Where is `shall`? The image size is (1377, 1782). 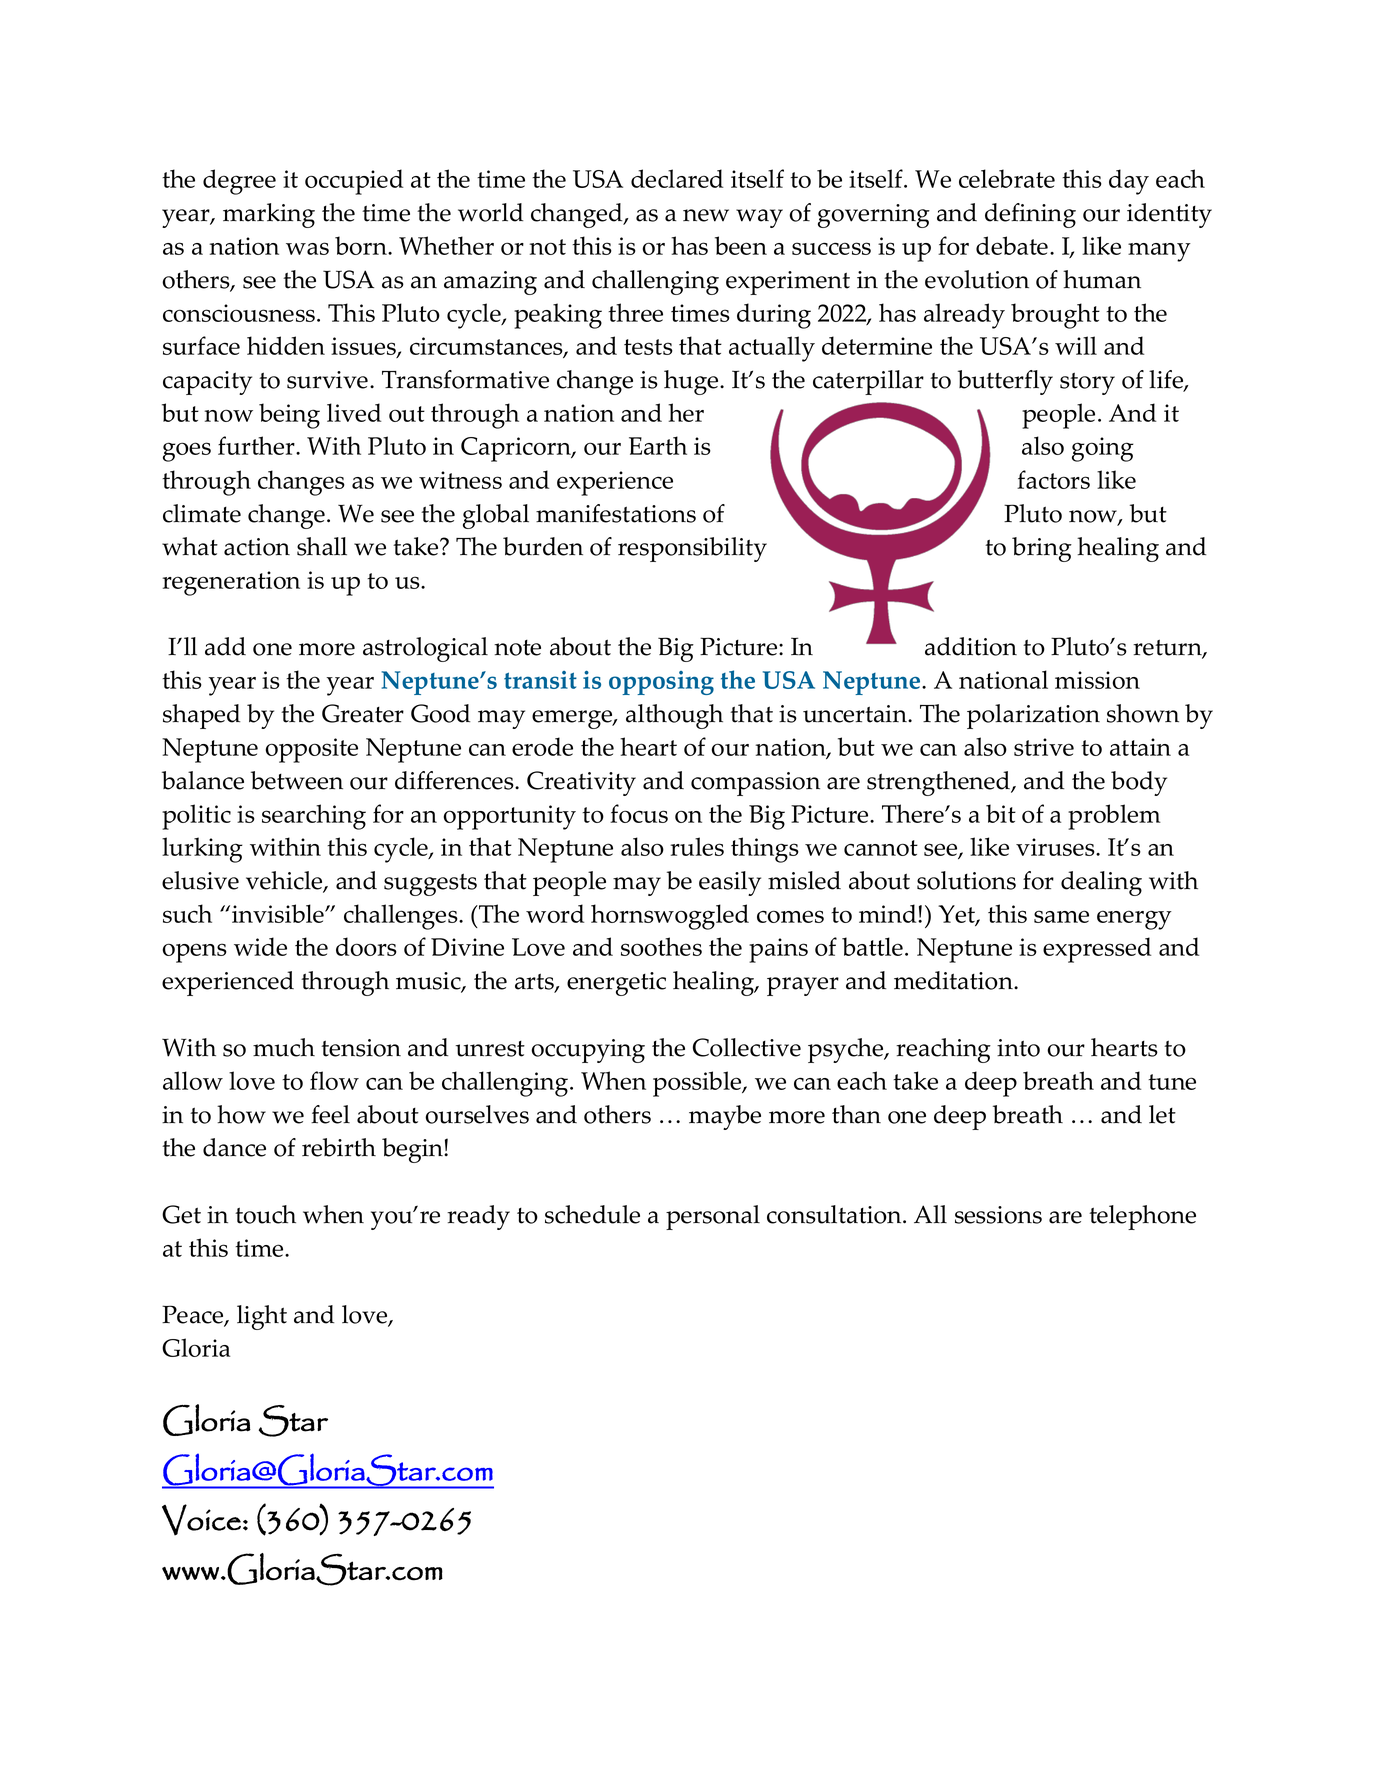
shall is located at coordinates (322, 546).
